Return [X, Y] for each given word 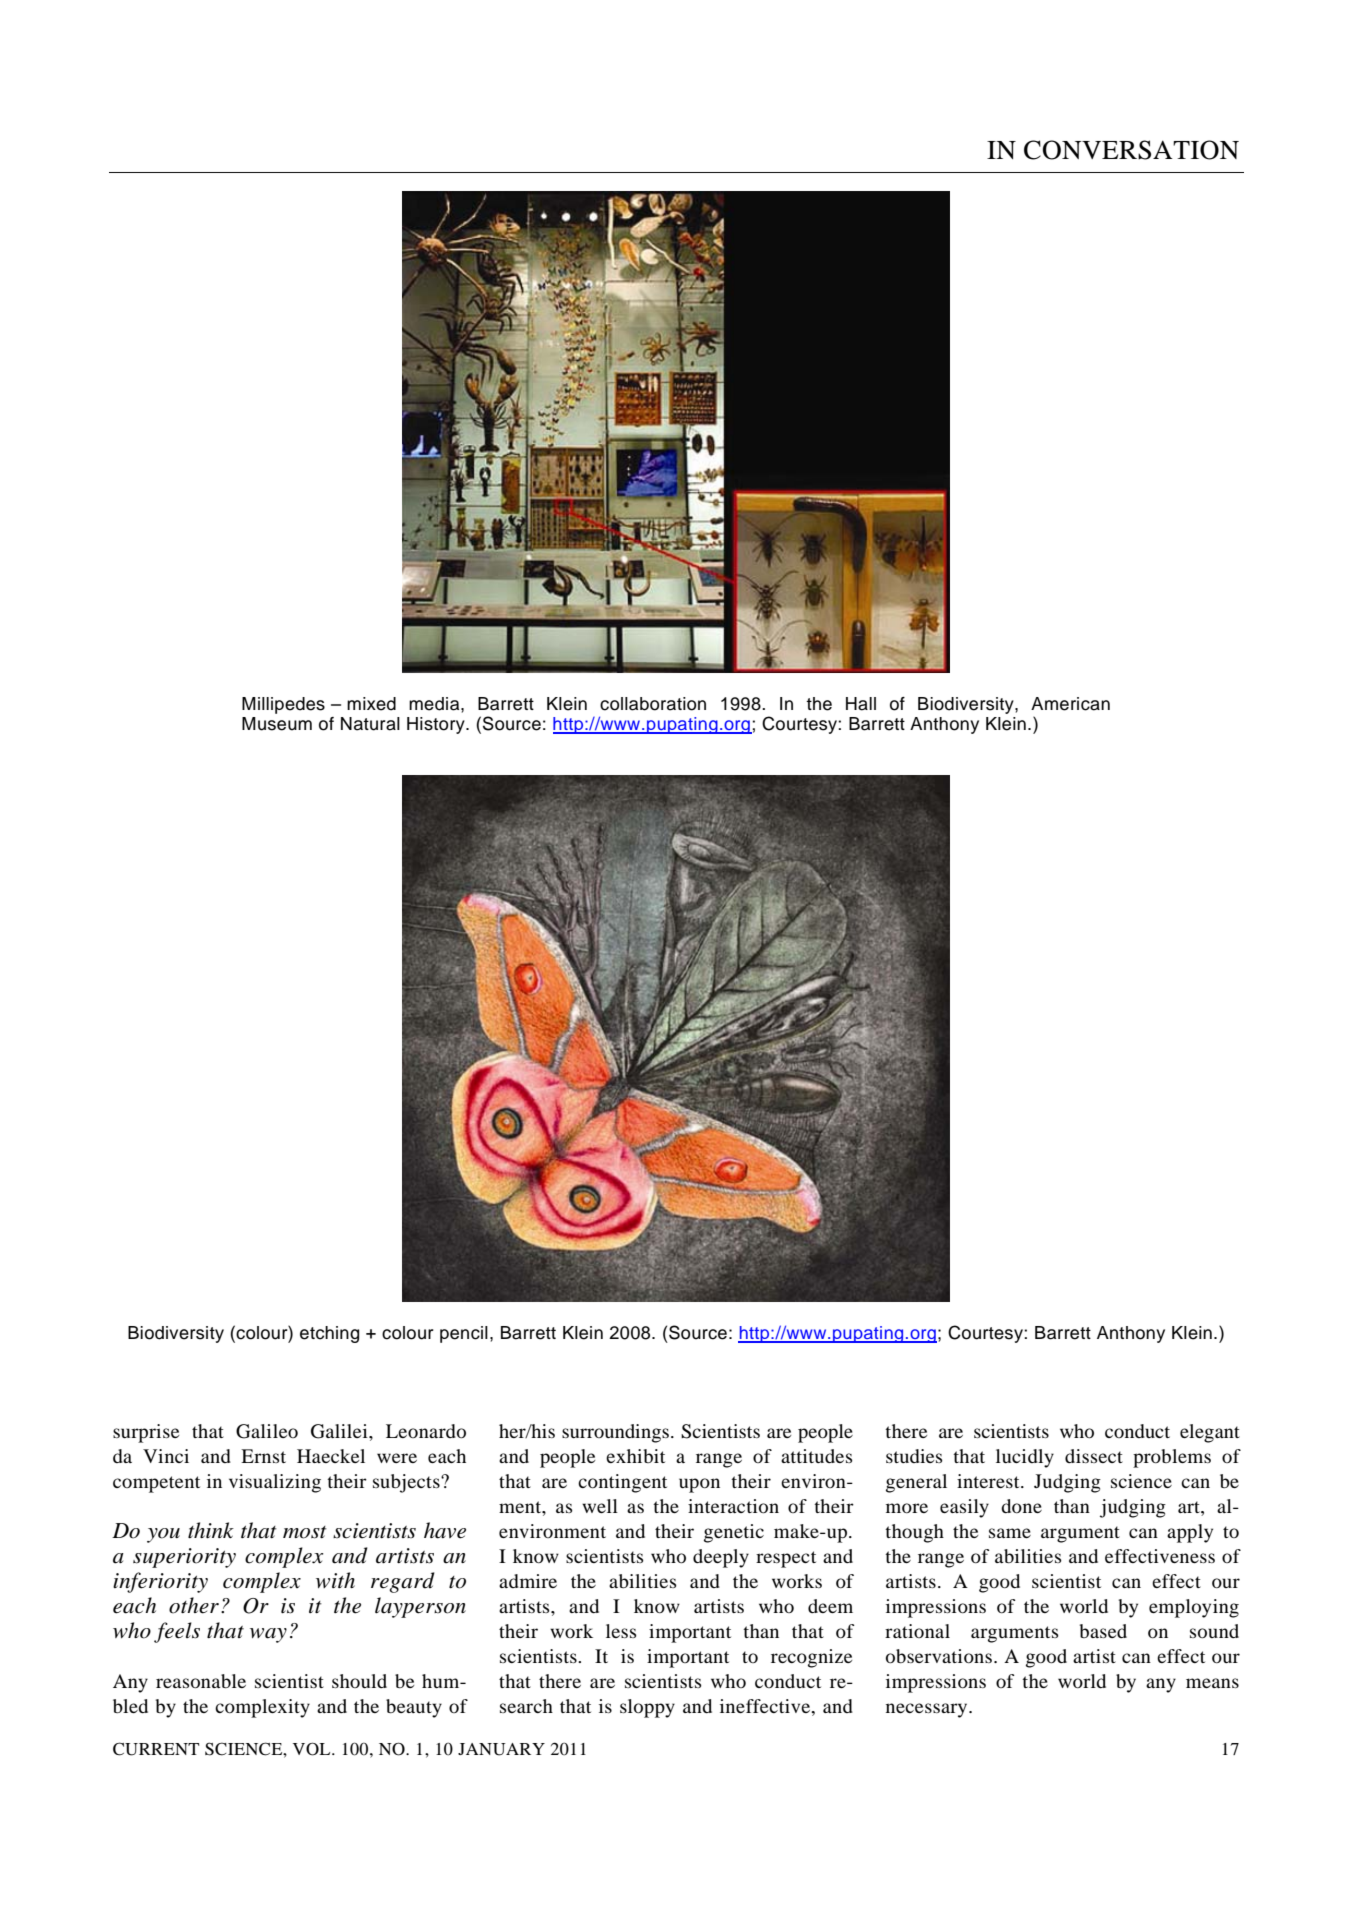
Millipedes [283, 705]
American [1070, 704]
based [1103, 1631]
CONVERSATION [1131, 150]
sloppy [647, 1708]
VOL [313, 1749]
